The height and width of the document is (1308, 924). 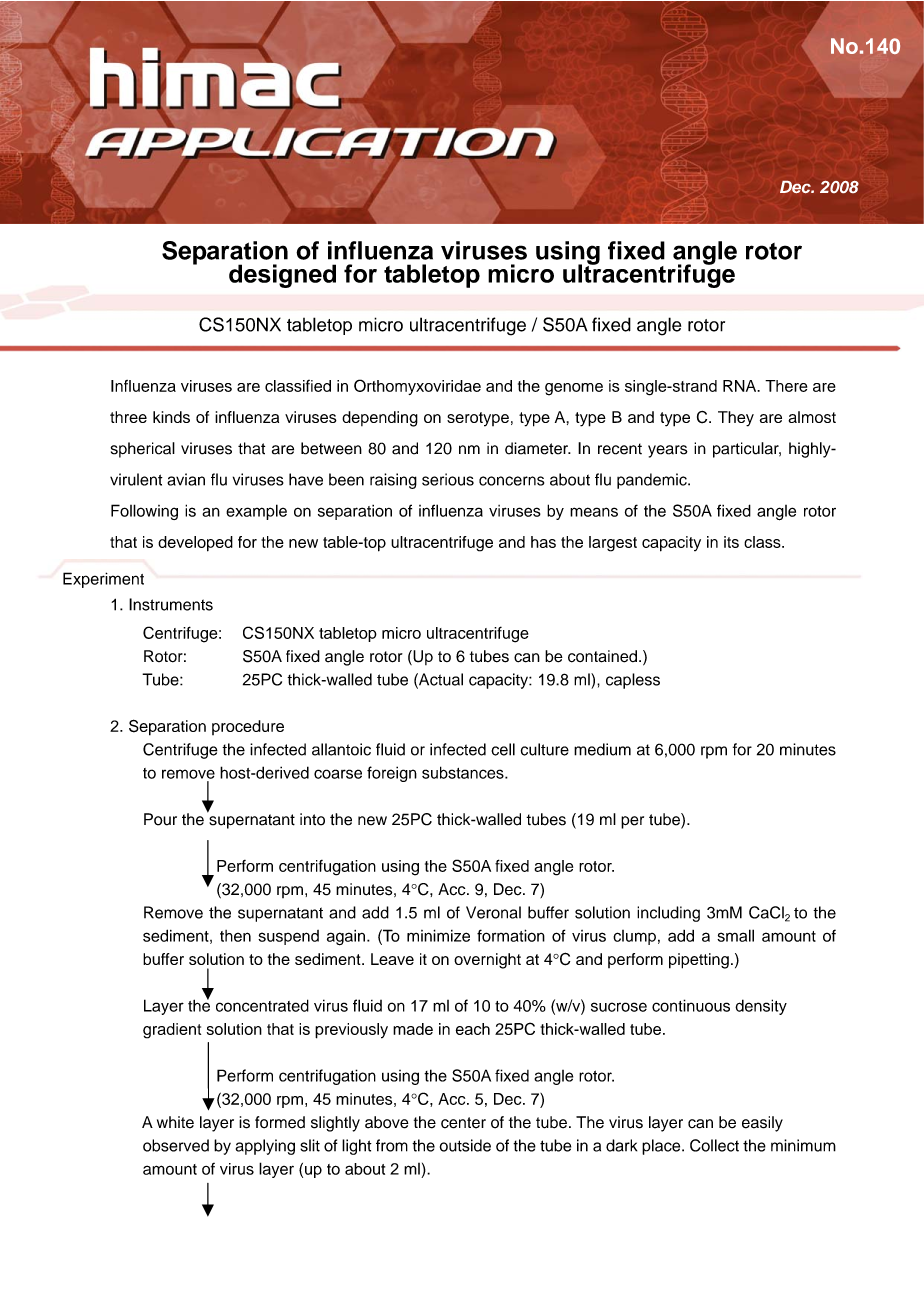 I want to click on There, so click(x=786, y=386).
